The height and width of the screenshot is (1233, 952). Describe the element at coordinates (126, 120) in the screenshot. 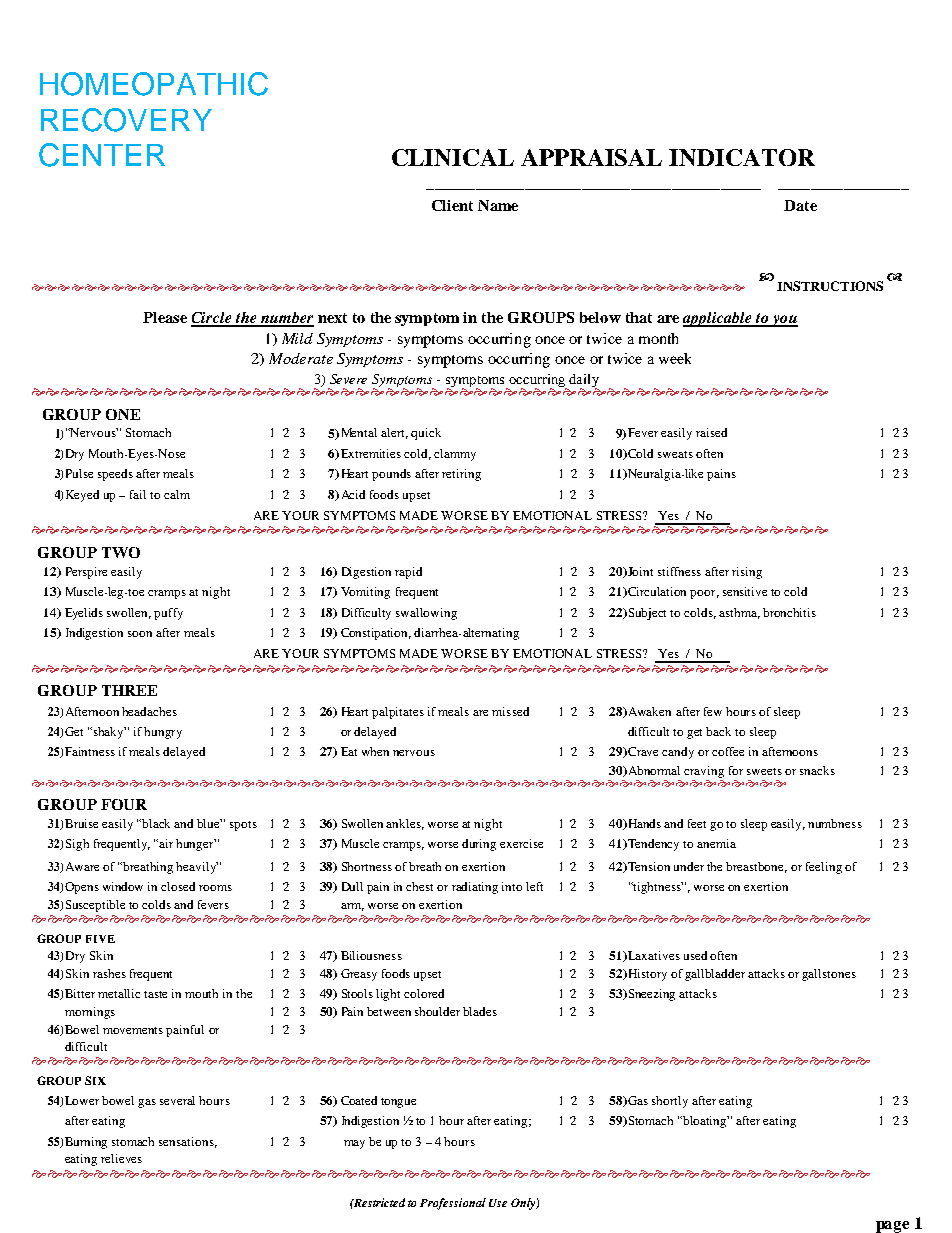

I see `RECOVERY` at that location.
